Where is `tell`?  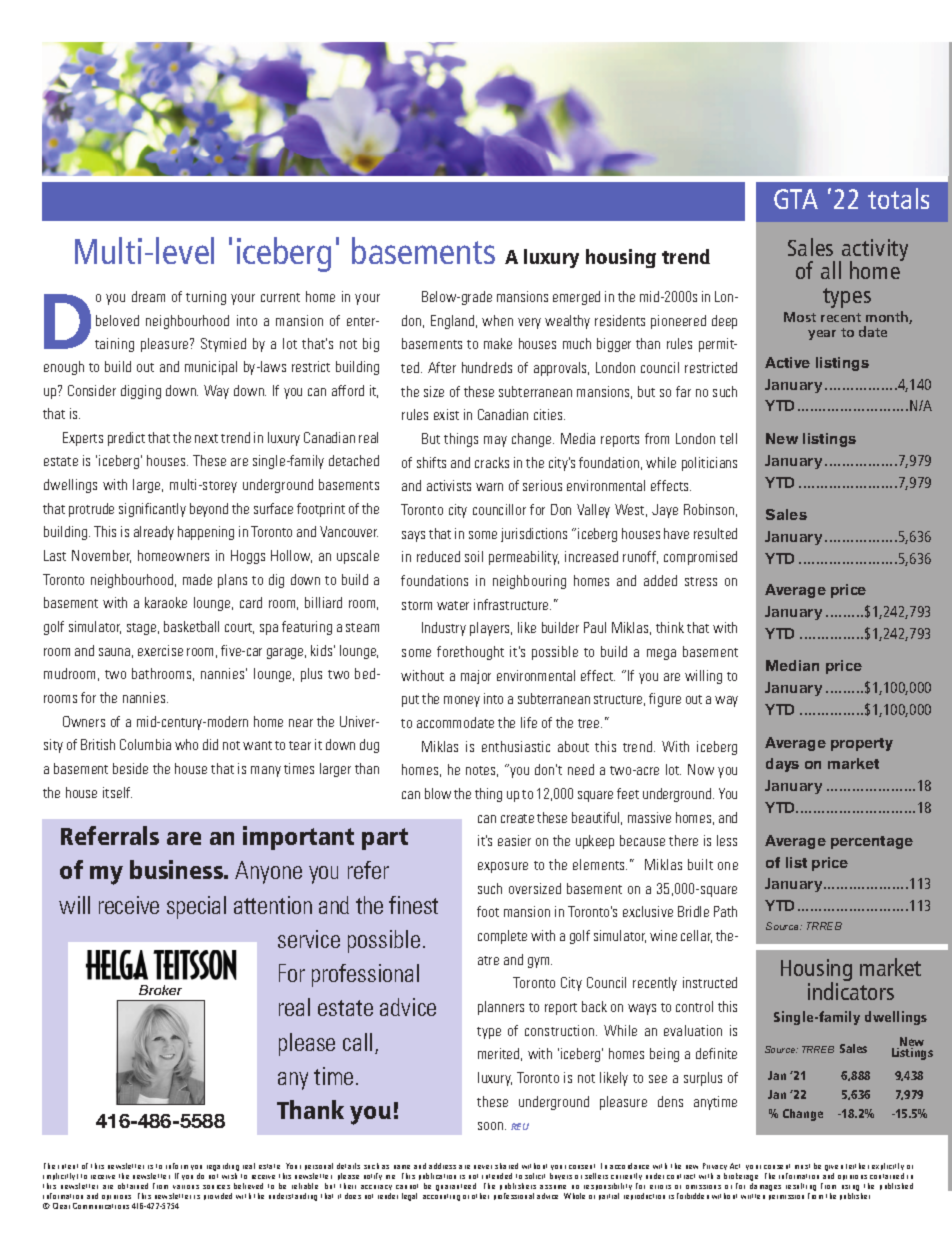 tell is located at coordinates (728, 438).
